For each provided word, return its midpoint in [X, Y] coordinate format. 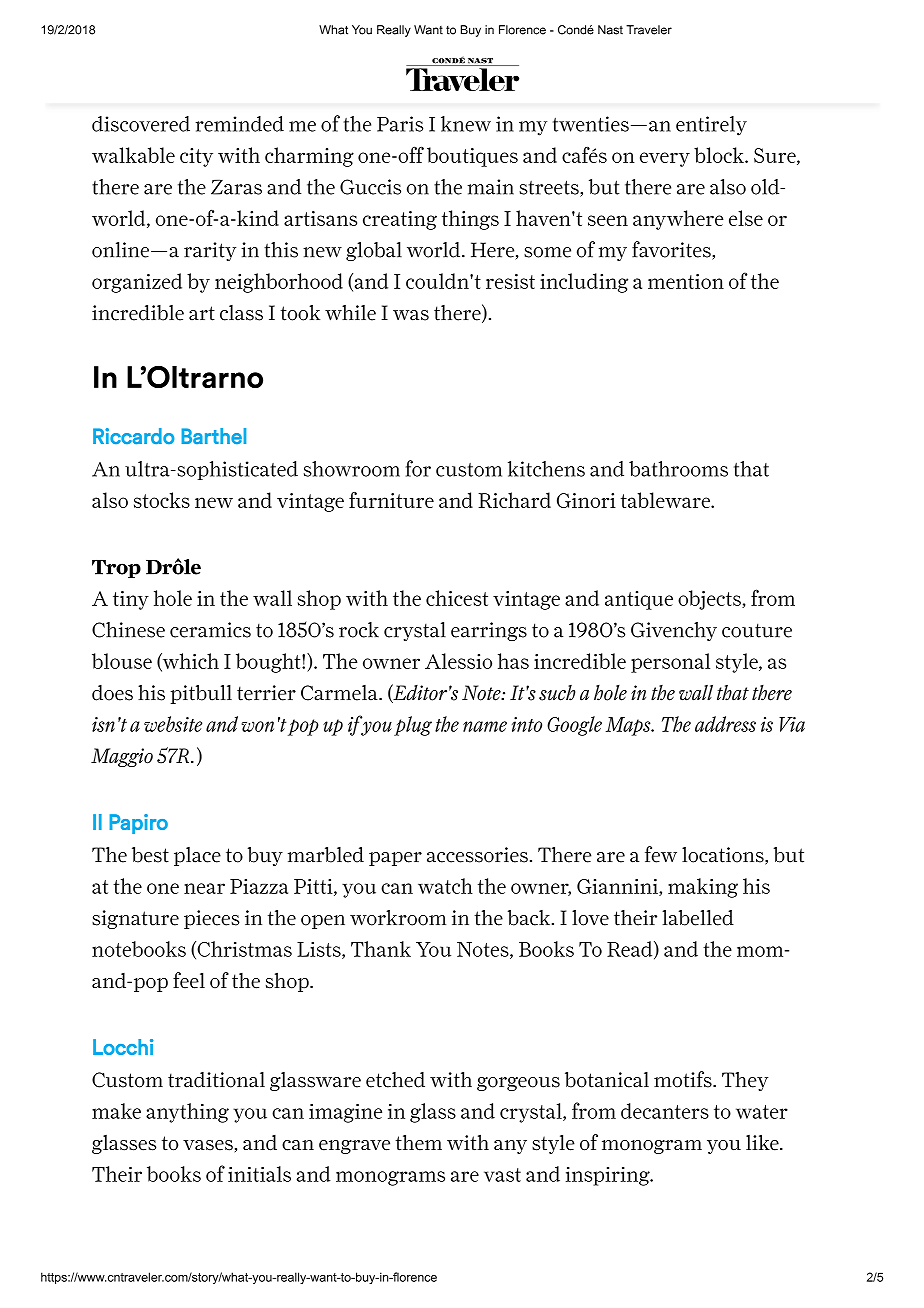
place [197, 856]
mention [686, 281]
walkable [133, 155]
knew [466, 124]
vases [208, 1145]
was [411, 315]
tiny [131, 600]
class [241, 313]
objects [710, 600]
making [703, 888]
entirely [711, 126]
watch [445, 886]
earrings [489, 631]
